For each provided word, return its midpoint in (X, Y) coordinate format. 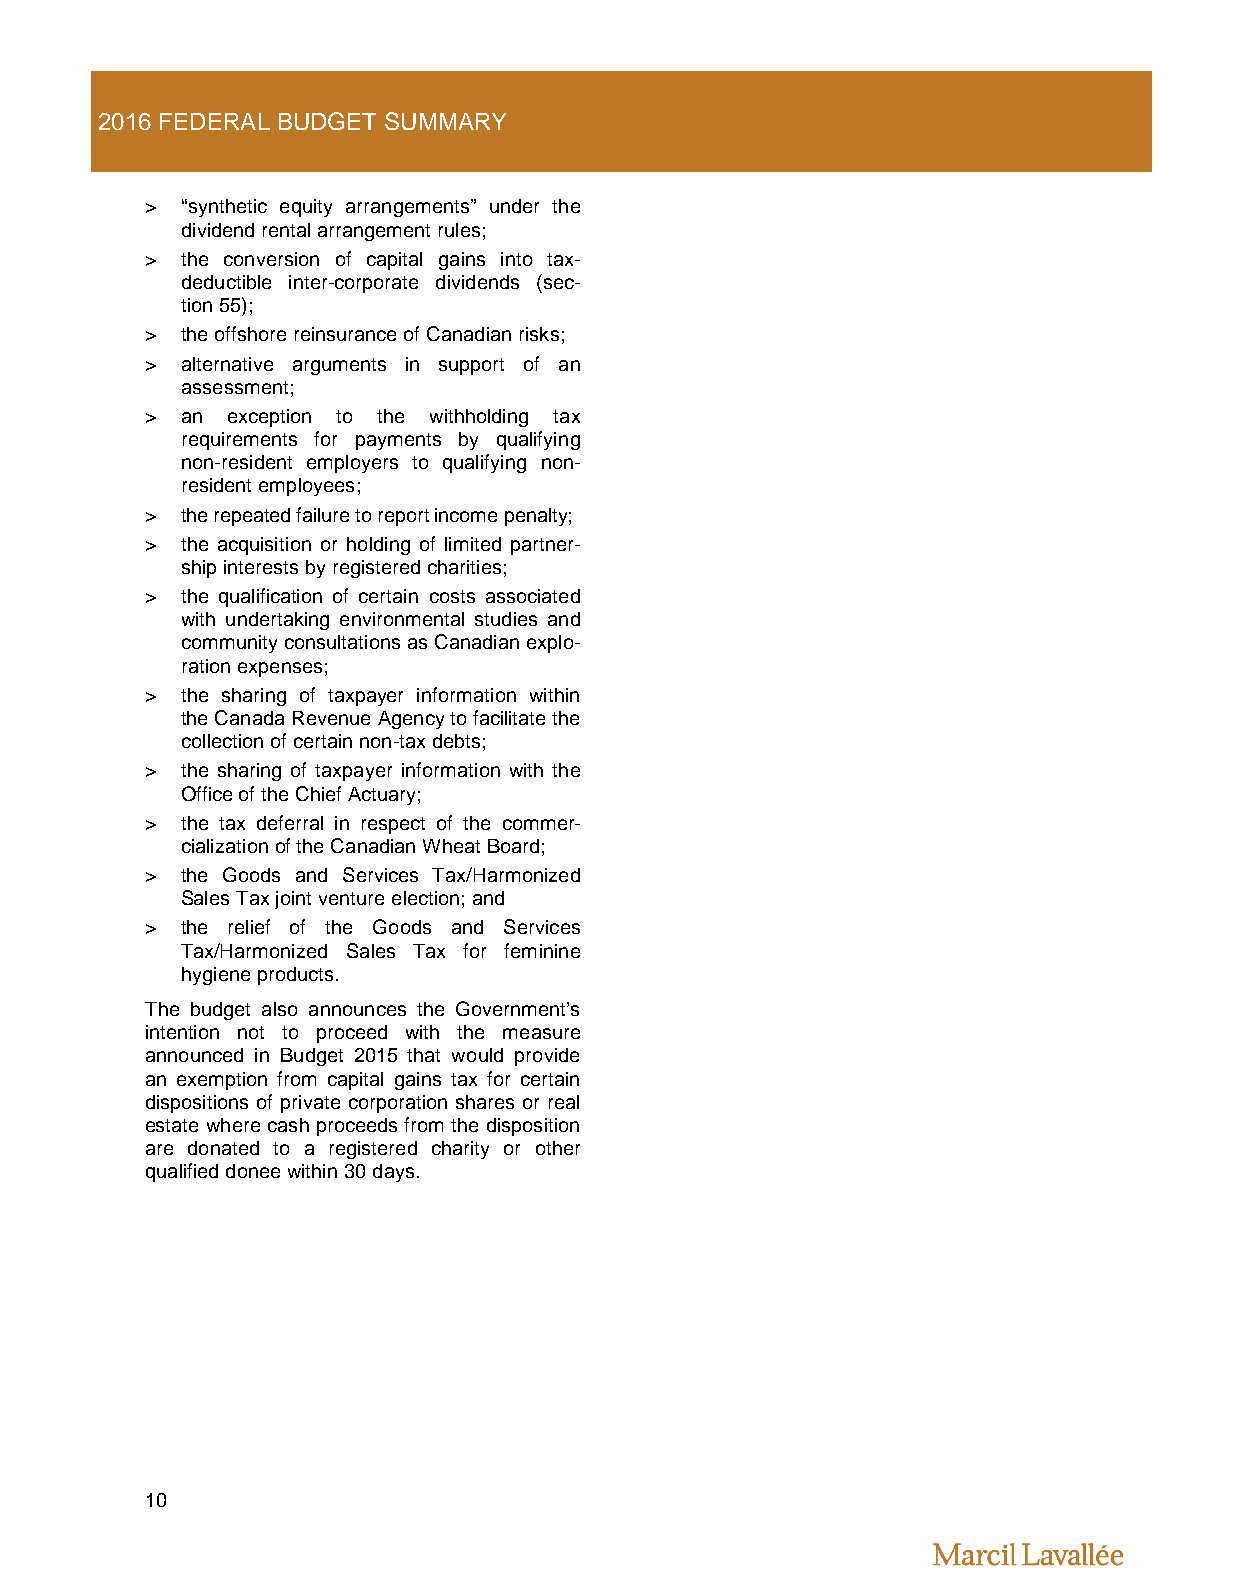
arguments (339, 366)
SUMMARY (445, 121)
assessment (235, 387)
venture (351, 898)
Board (513, 846)
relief (249, 926)
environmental (402, 619)
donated (223, 1148)
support (471, 366)
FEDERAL (215, 121)
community (229, 644)
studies (506, 619)
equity (306, 208)
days (393, 1173)
